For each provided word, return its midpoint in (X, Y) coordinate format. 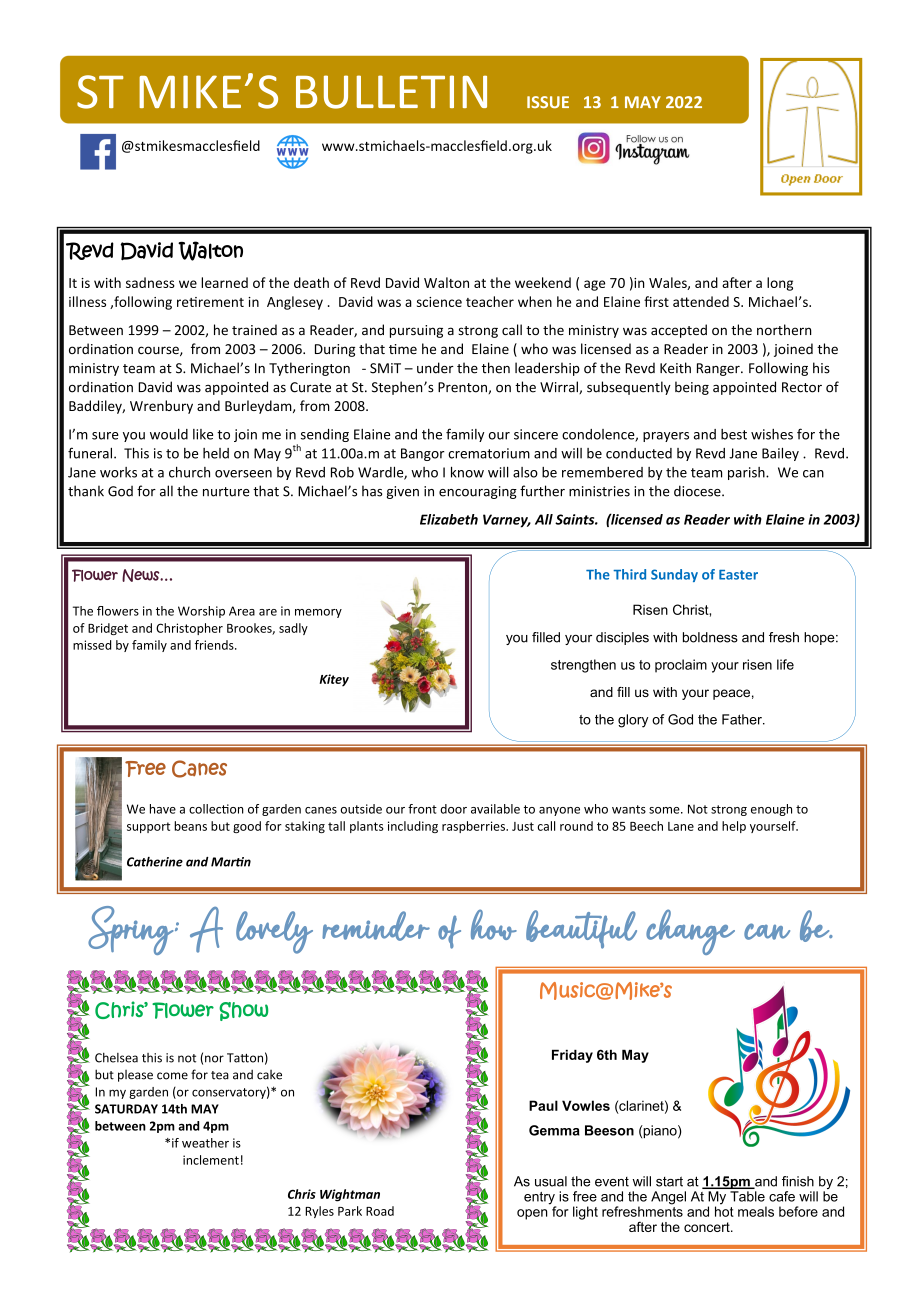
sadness (150, 282)
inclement (211, 1160)
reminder (376, 926)
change (690, 932)
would (169, 434)
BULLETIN (391, 92)
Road (380, 1211)
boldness (710, 637)
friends (215, 645)
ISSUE (548, 102)
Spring (131, 930)
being (692, 388)
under (435, 368)
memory (318, 613)
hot (724, 1210)
